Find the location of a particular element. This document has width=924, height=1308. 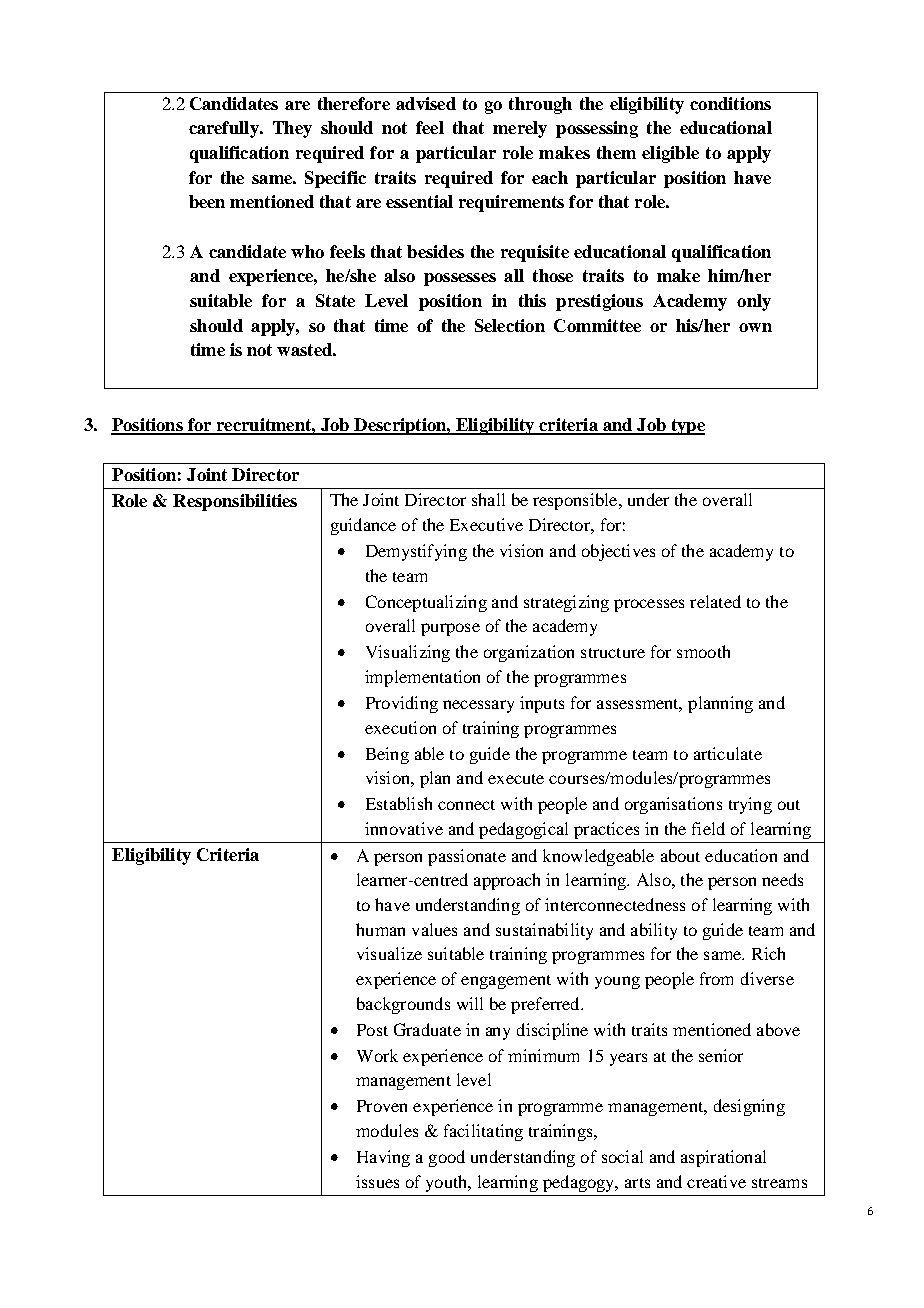

issues is located at coordinates (377, 1181).
